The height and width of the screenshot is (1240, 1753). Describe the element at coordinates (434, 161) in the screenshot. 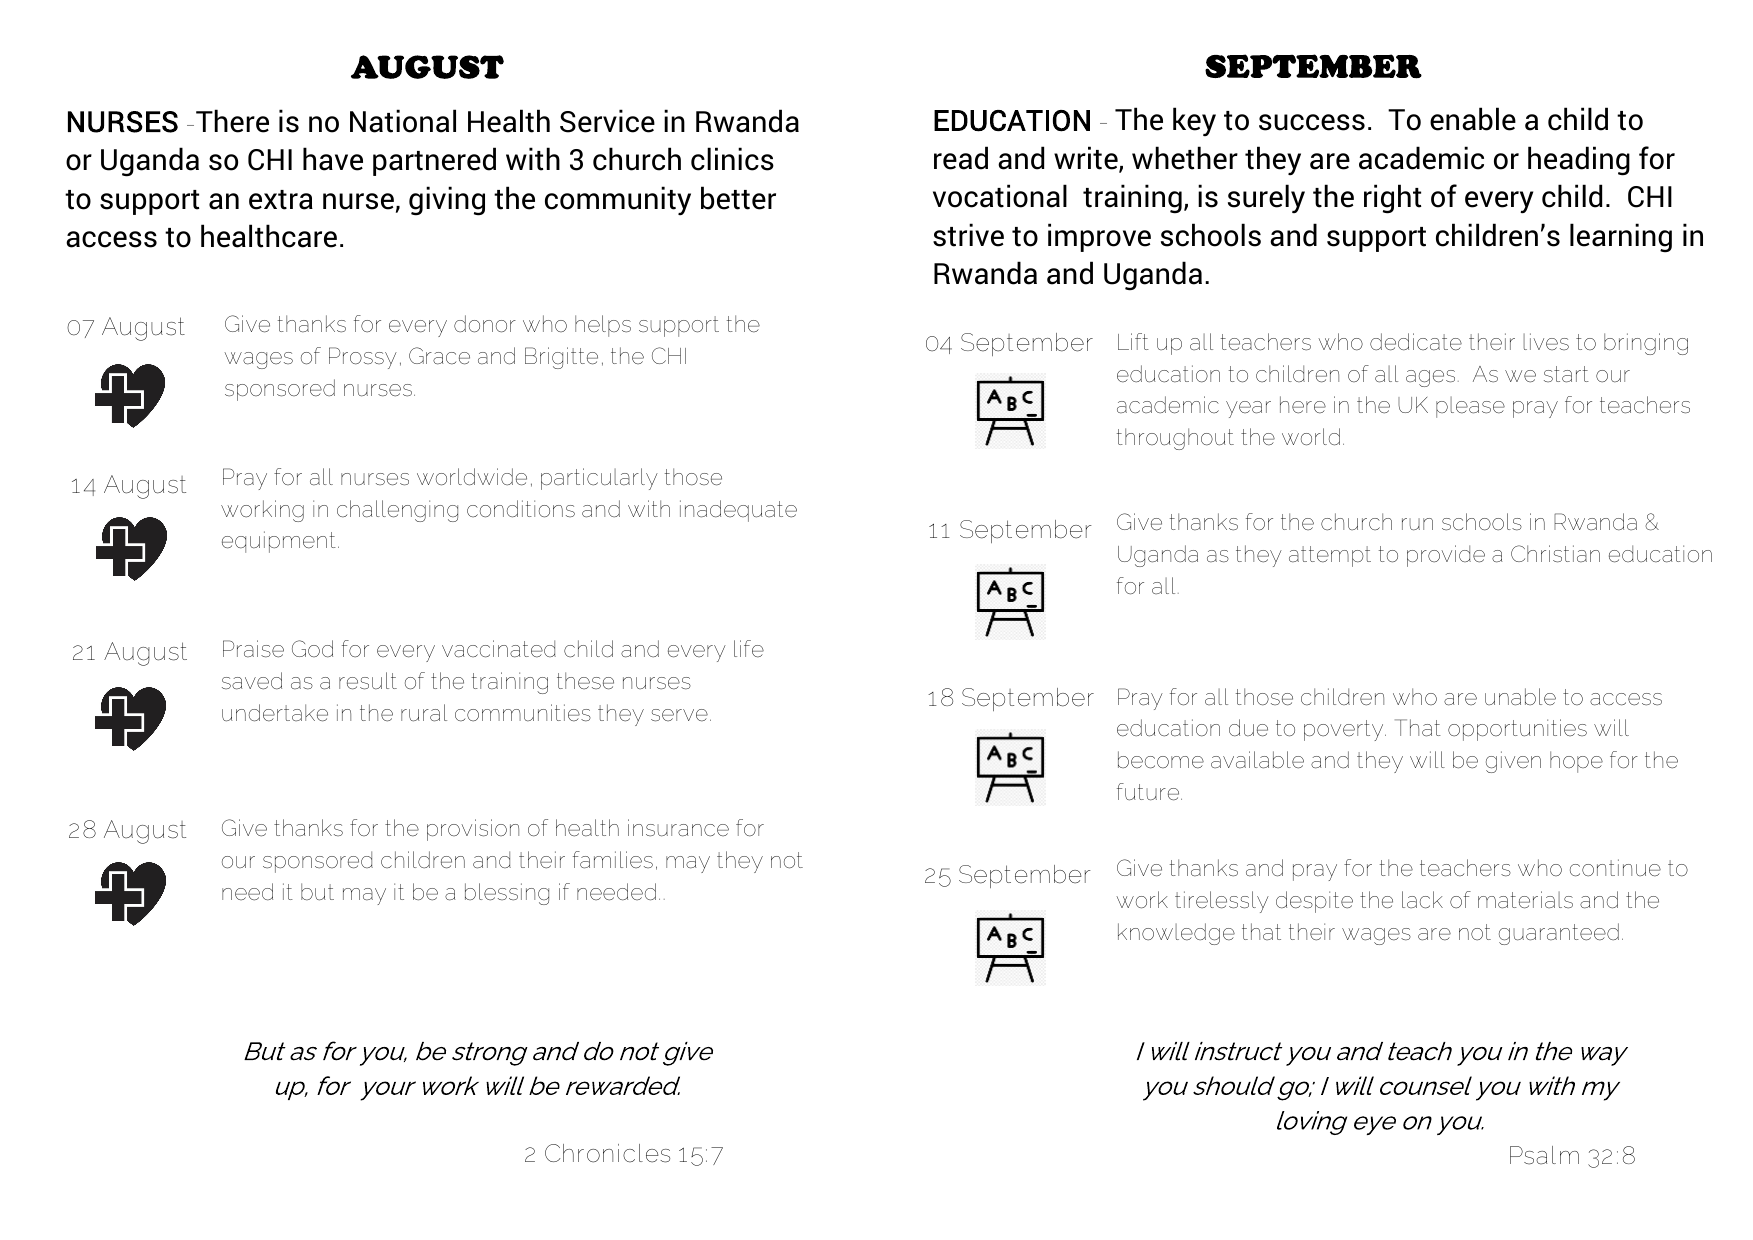

I see `partnered` at that location.
